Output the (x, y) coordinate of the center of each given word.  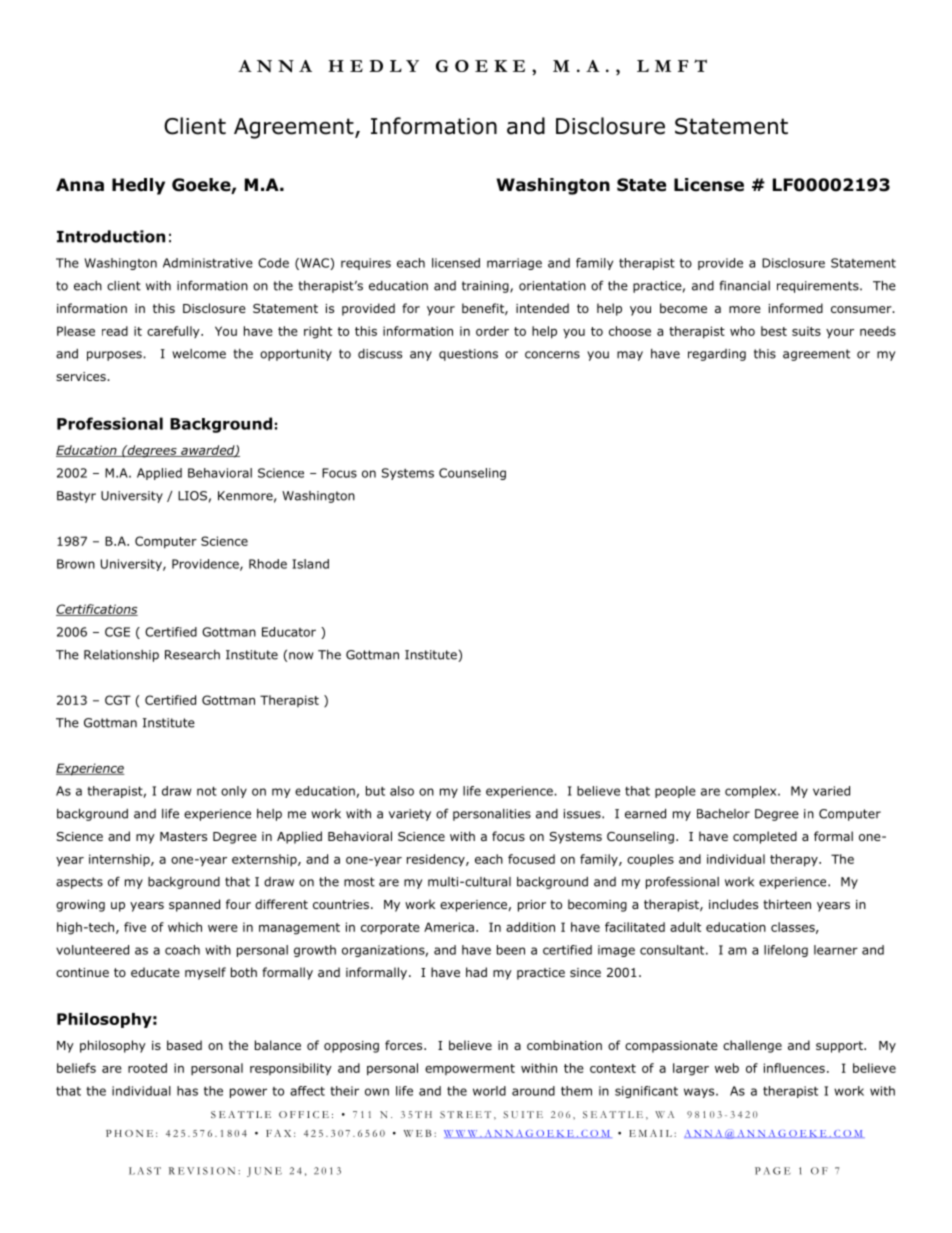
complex (752, 792)
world (489, 1091)
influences (794, 1068)
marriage (514, 264)
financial (745, 285)
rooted (147, 1068)
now (301, 656)
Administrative (208, 263)
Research (192, 655)
